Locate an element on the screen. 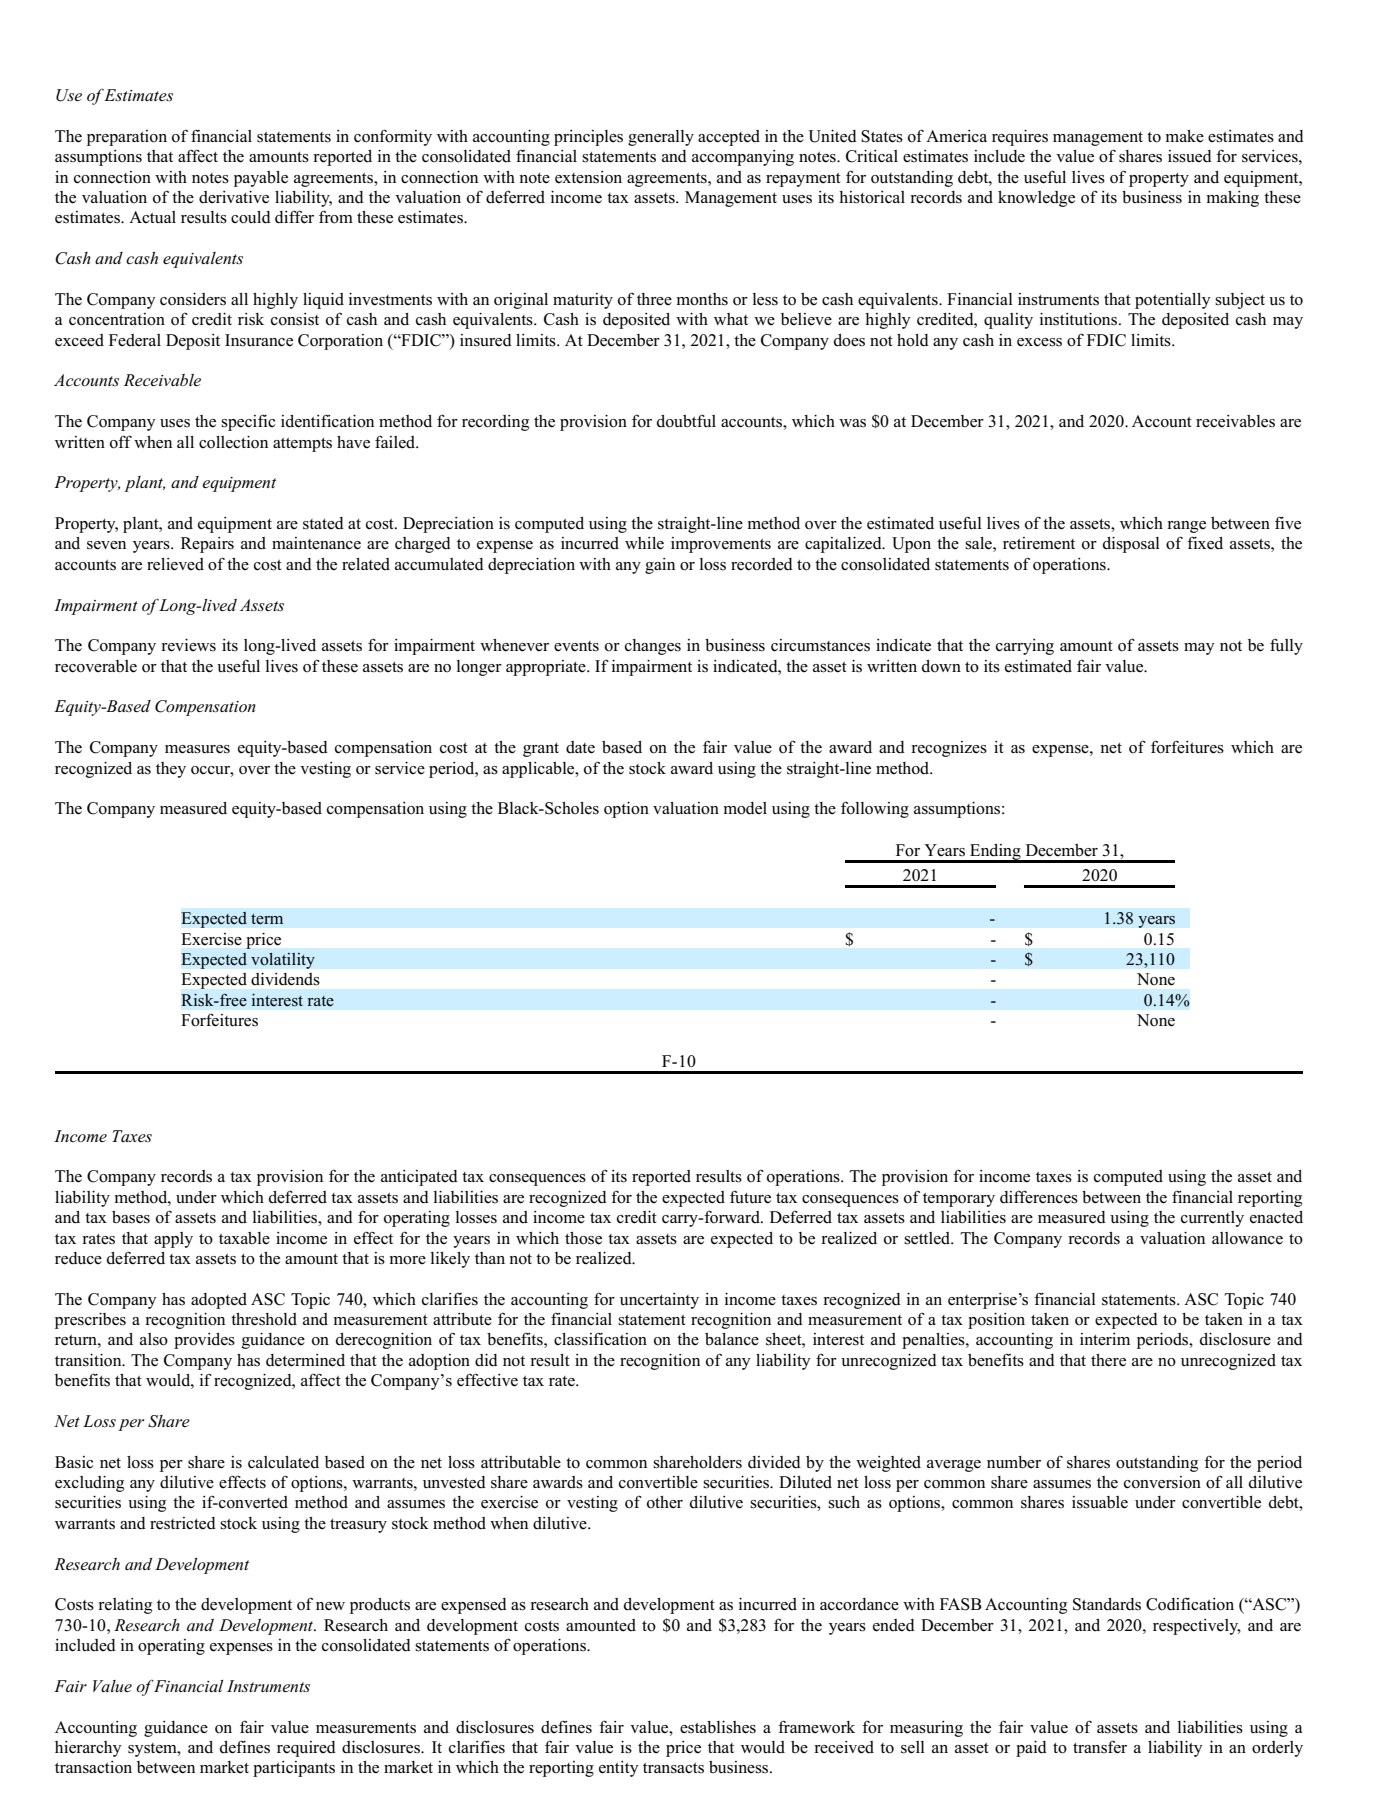  required is located at coordinates (306, 1749).
